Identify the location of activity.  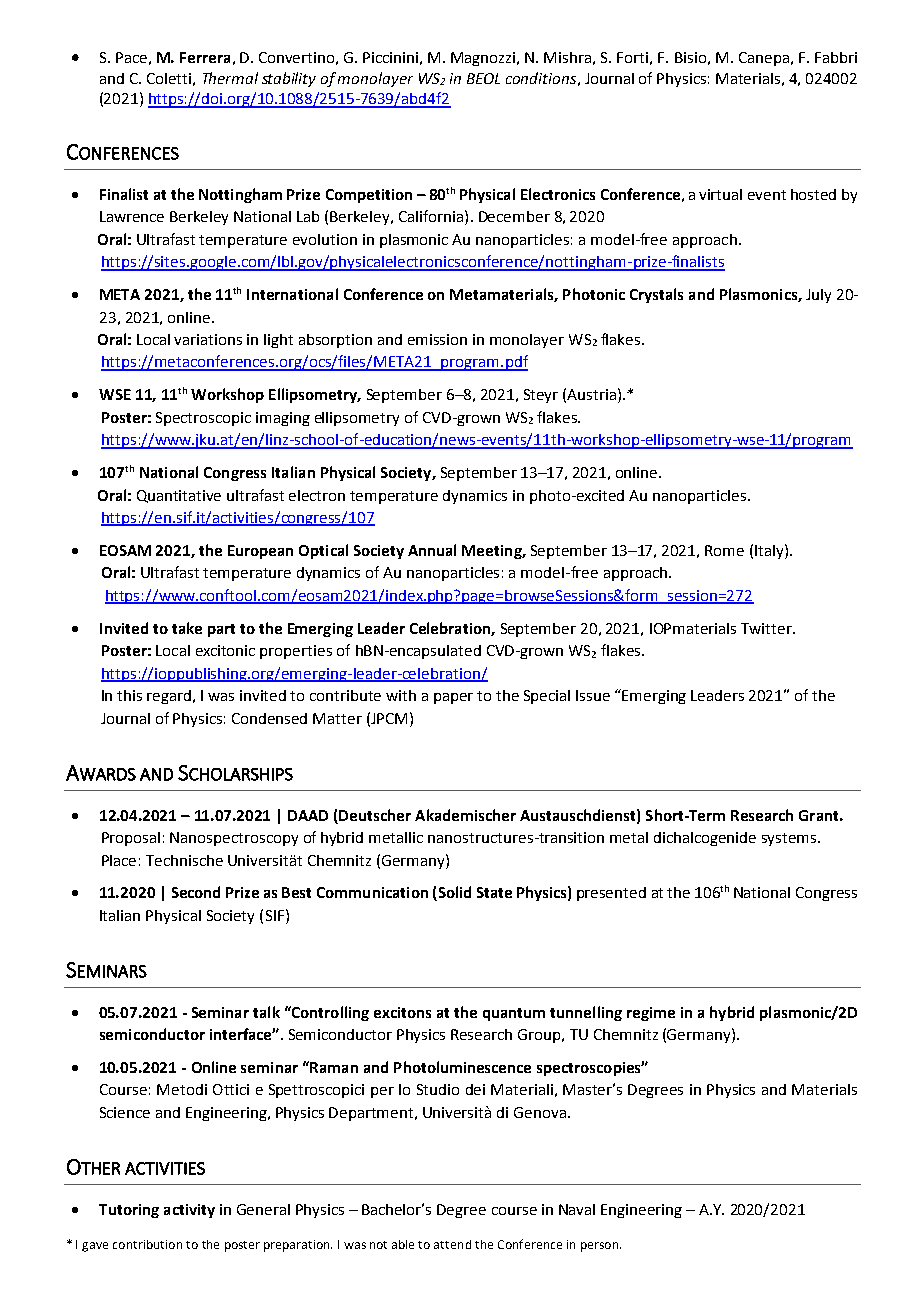
(189, 1211).
